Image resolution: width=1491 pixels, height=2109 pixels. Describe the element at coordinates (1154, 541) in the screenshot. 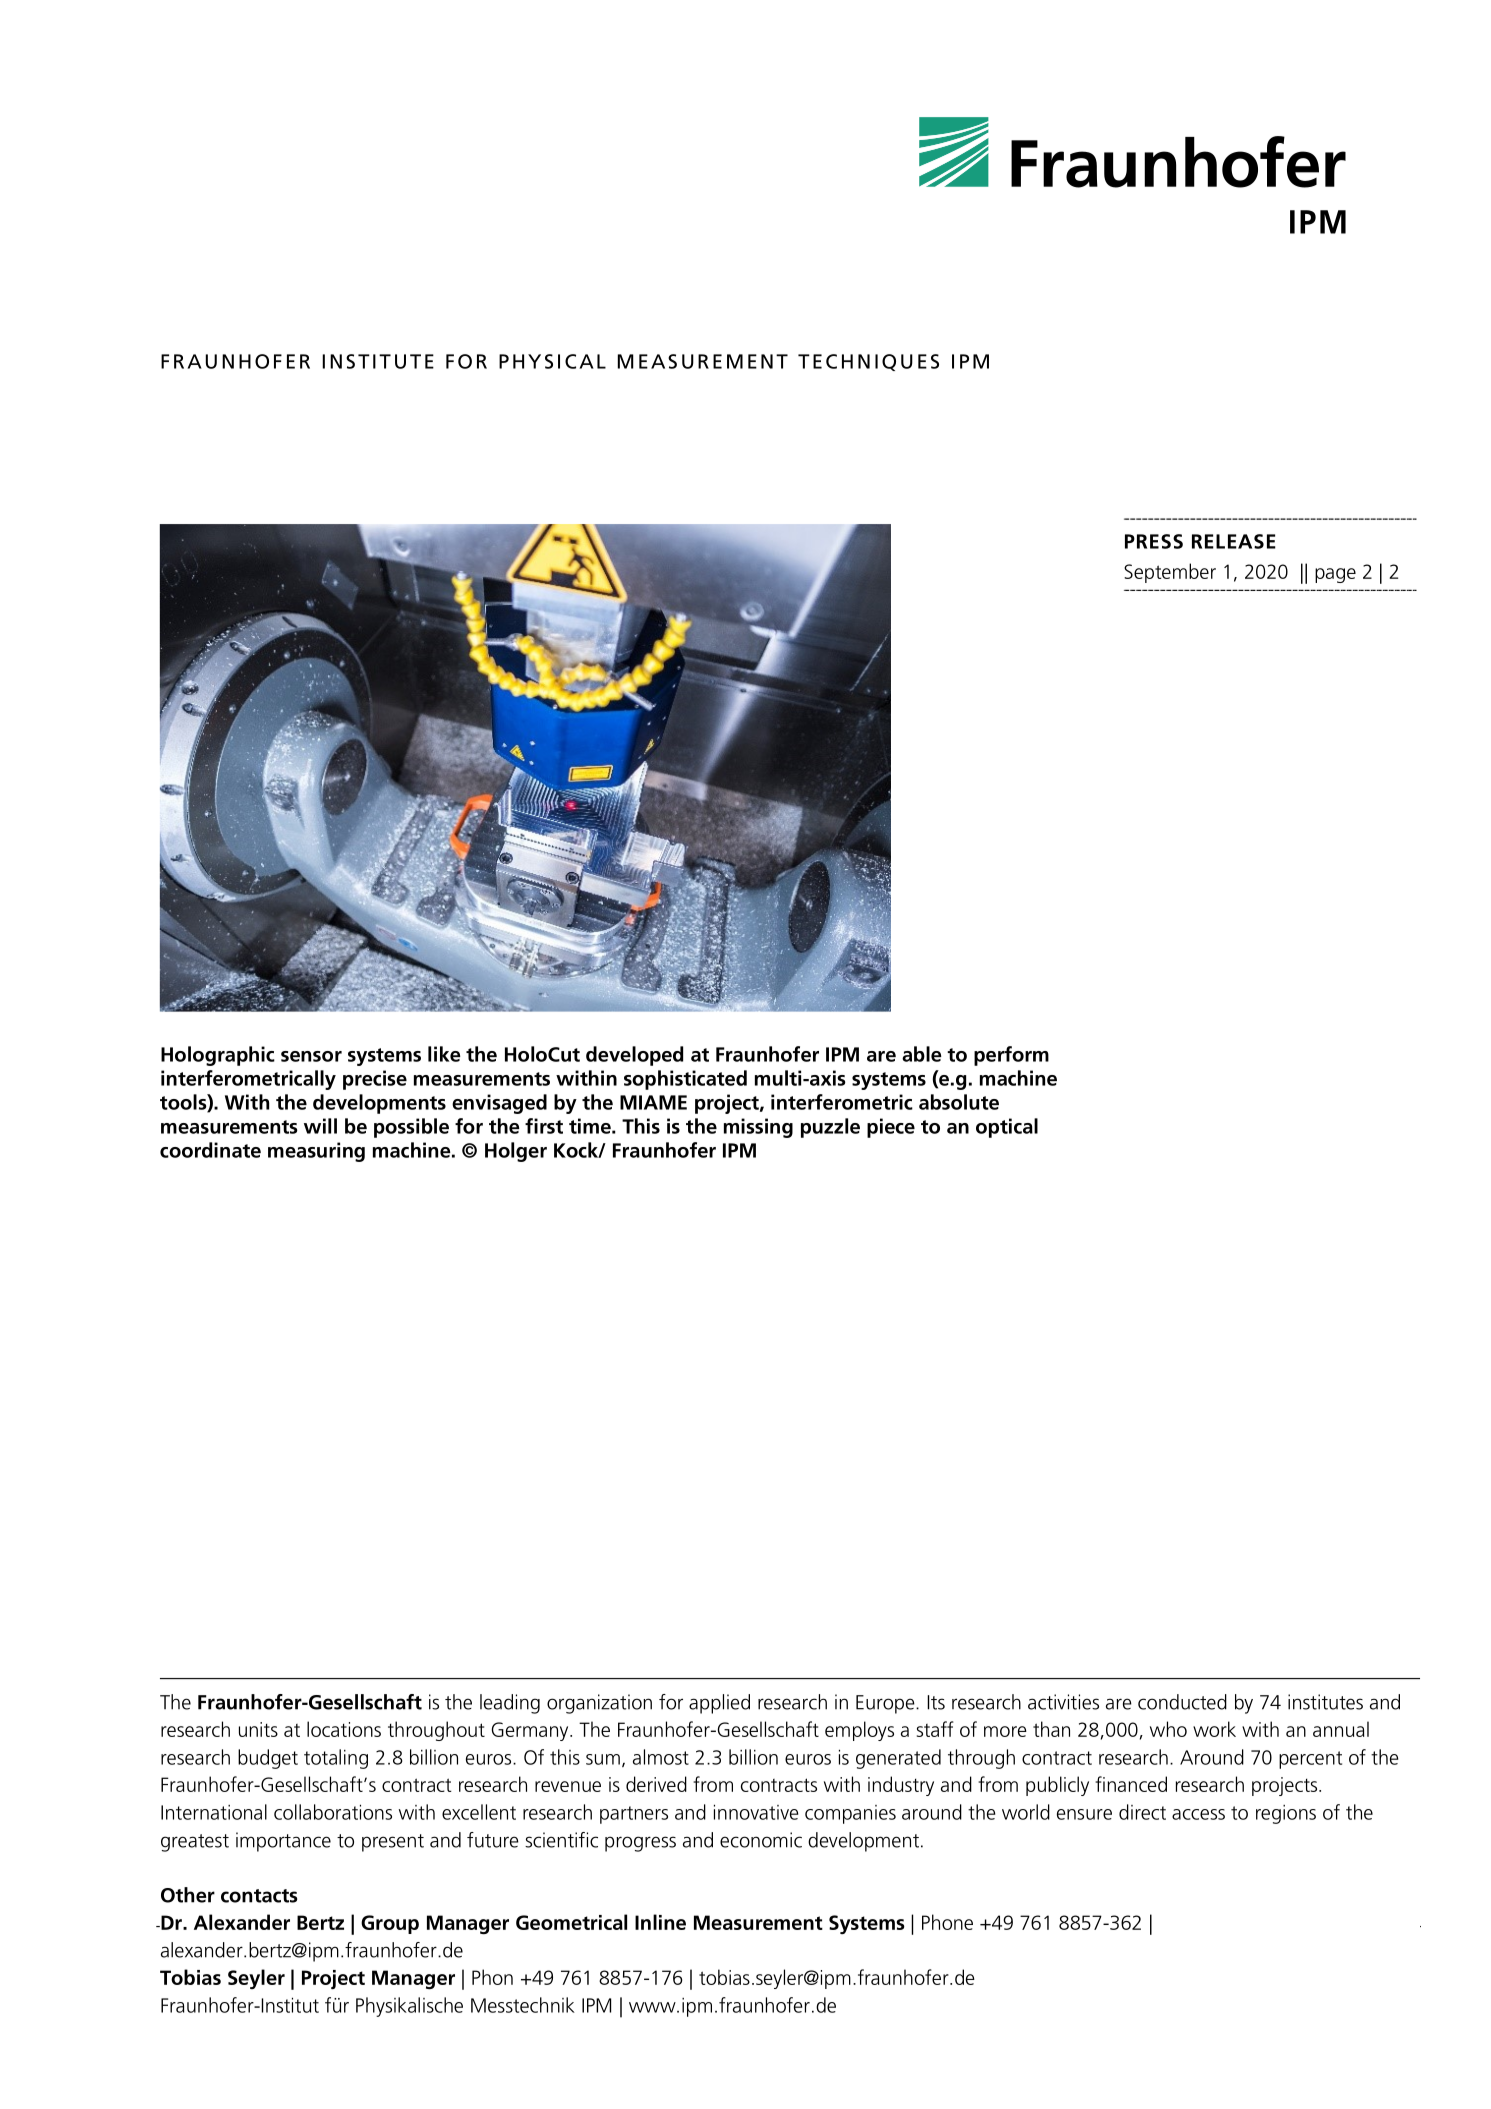

I see `PRESS` at that location.
